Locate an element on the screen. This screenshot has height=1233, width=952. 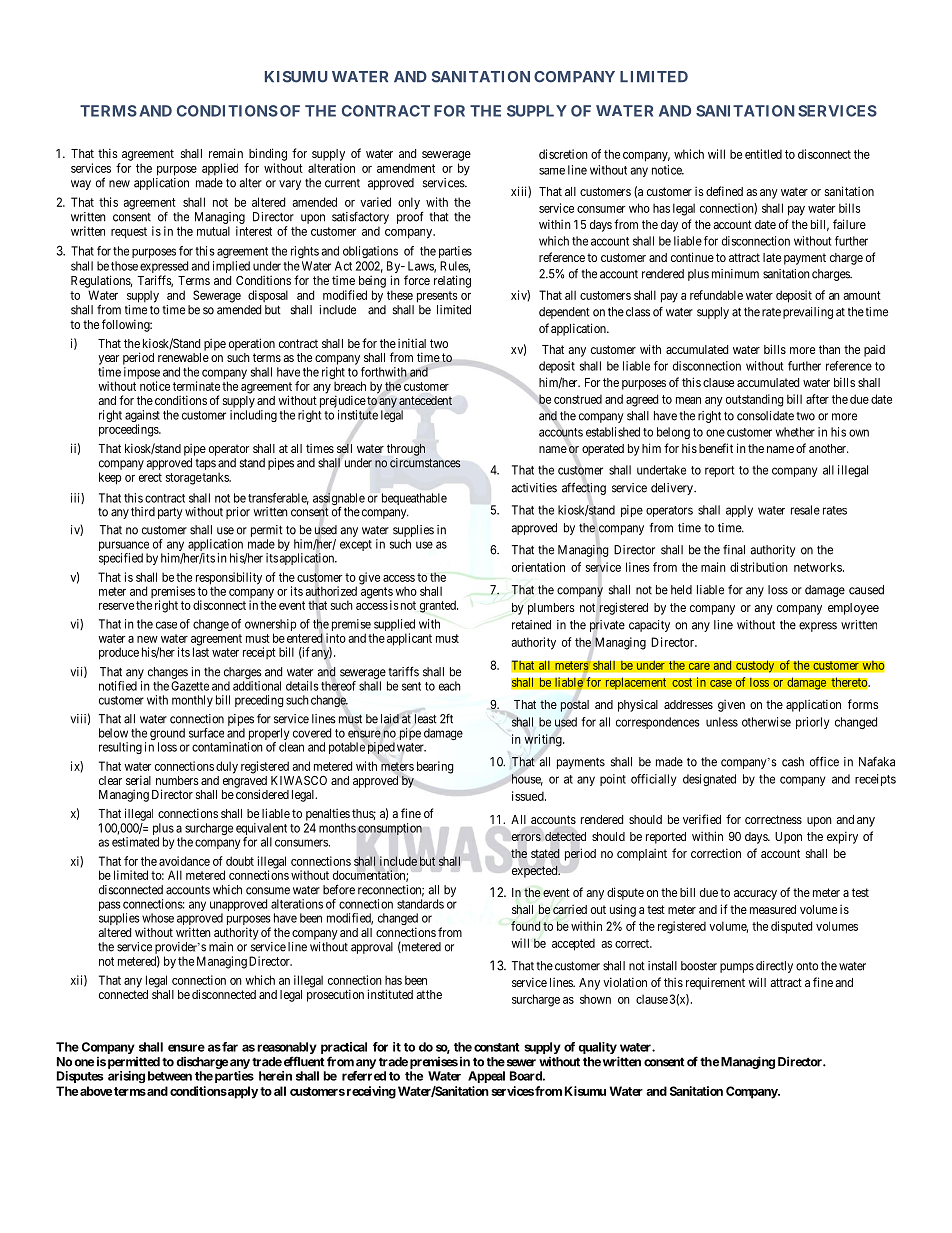
entitled is located at coordinates (763, 154).
